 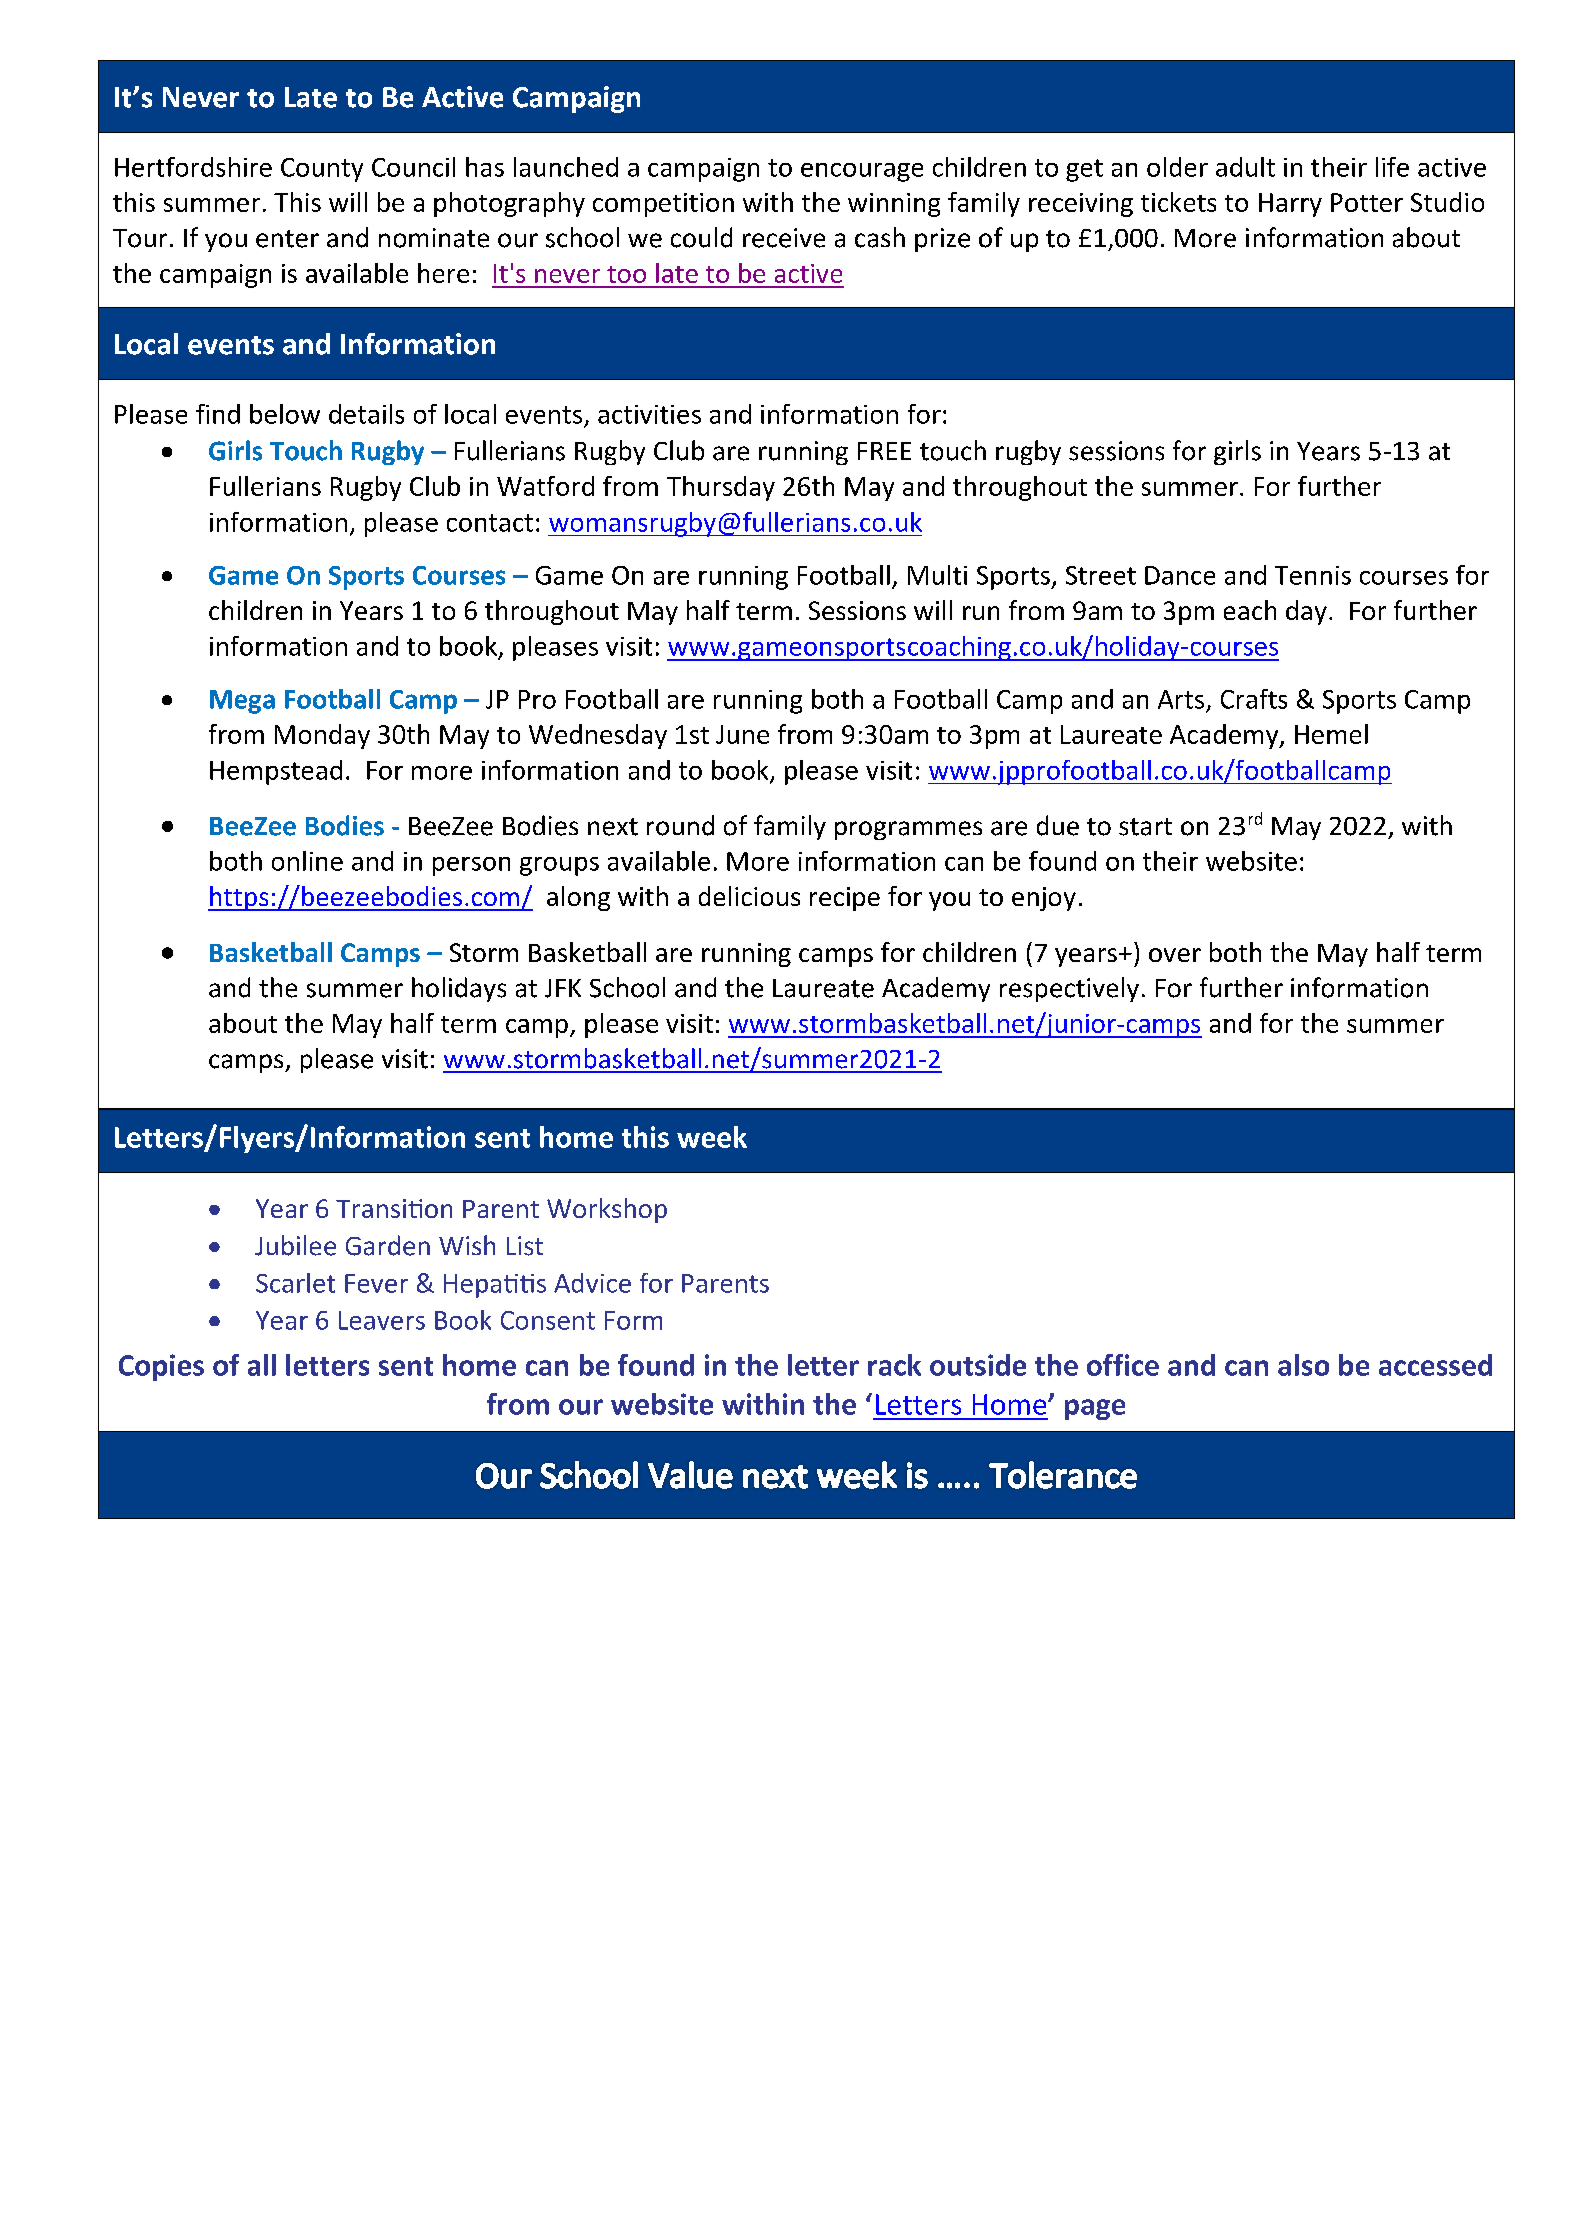 What do you see at coordinates (784, 238) in the screenshot?
I see `receive` at bounding box center [784, 238].
